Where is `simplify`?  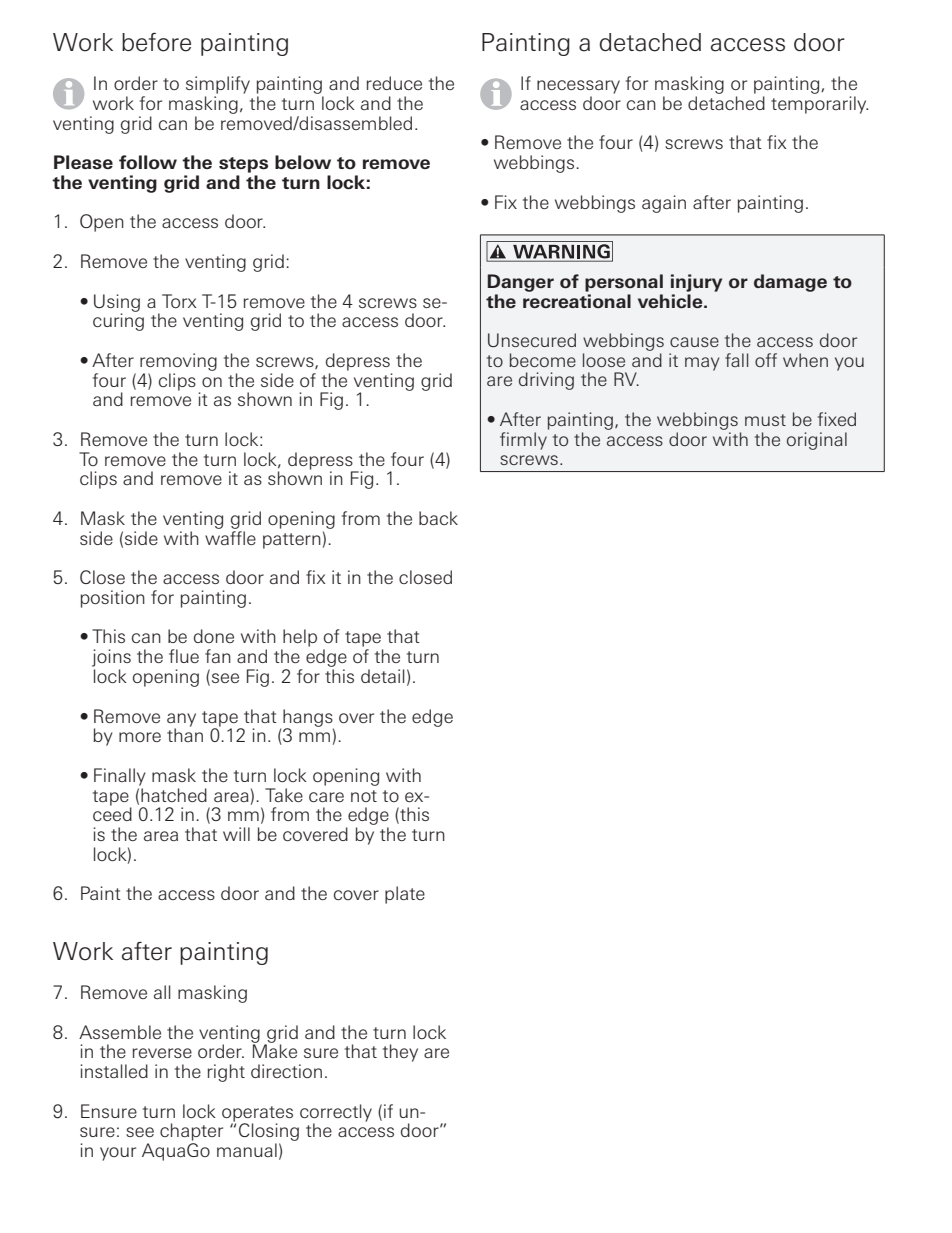
simplify is located at coordinates (218, 85).
